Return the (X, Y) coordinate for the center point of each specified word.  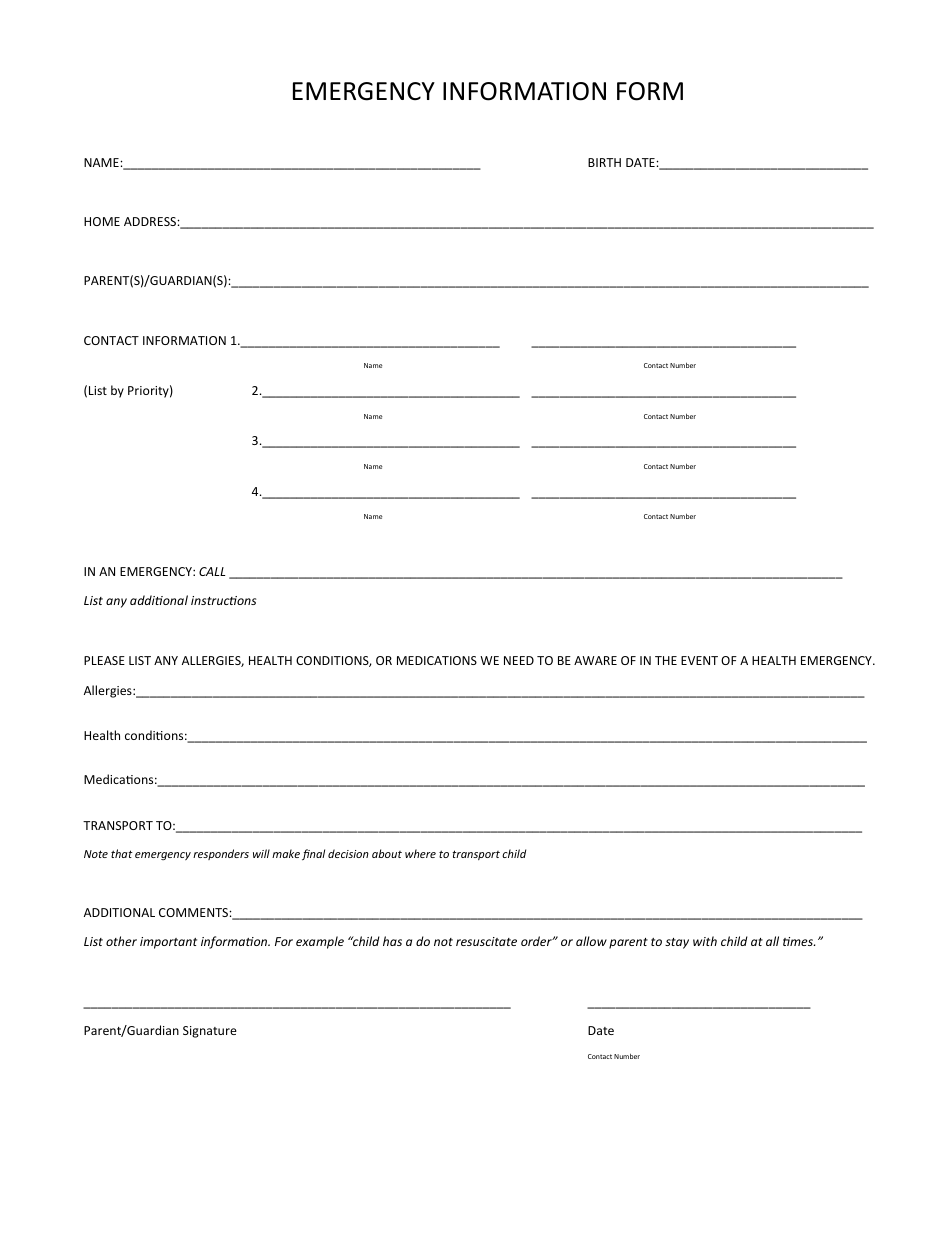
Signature (210, 1032)
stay (677, 943)
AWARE (595, 660)
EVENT (699, 660)
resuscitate (486, 941)
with (705, 941)
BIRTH (604, 162)
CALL (212, 571)
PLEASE (104, 660)
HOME (102, 221)
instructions (223, 600)
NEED (519, 660)
